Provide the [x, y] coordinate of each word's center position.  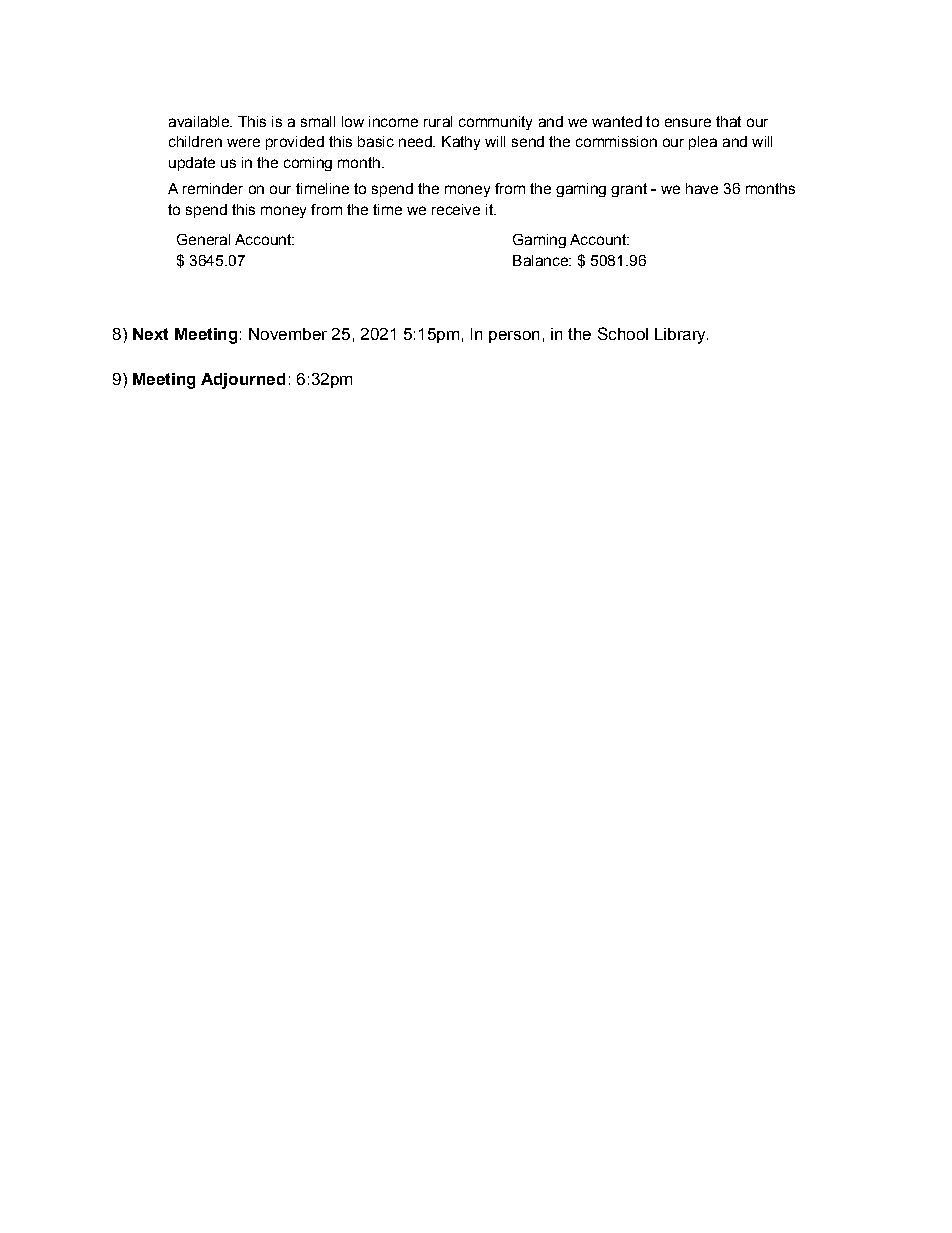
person [514, 337]
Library [681, 336]
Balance [541, 260]
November [288, 334]
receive [456, 209]
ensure [688, 122]
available [200, 121]
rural [438, 121]
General [203, 239]
